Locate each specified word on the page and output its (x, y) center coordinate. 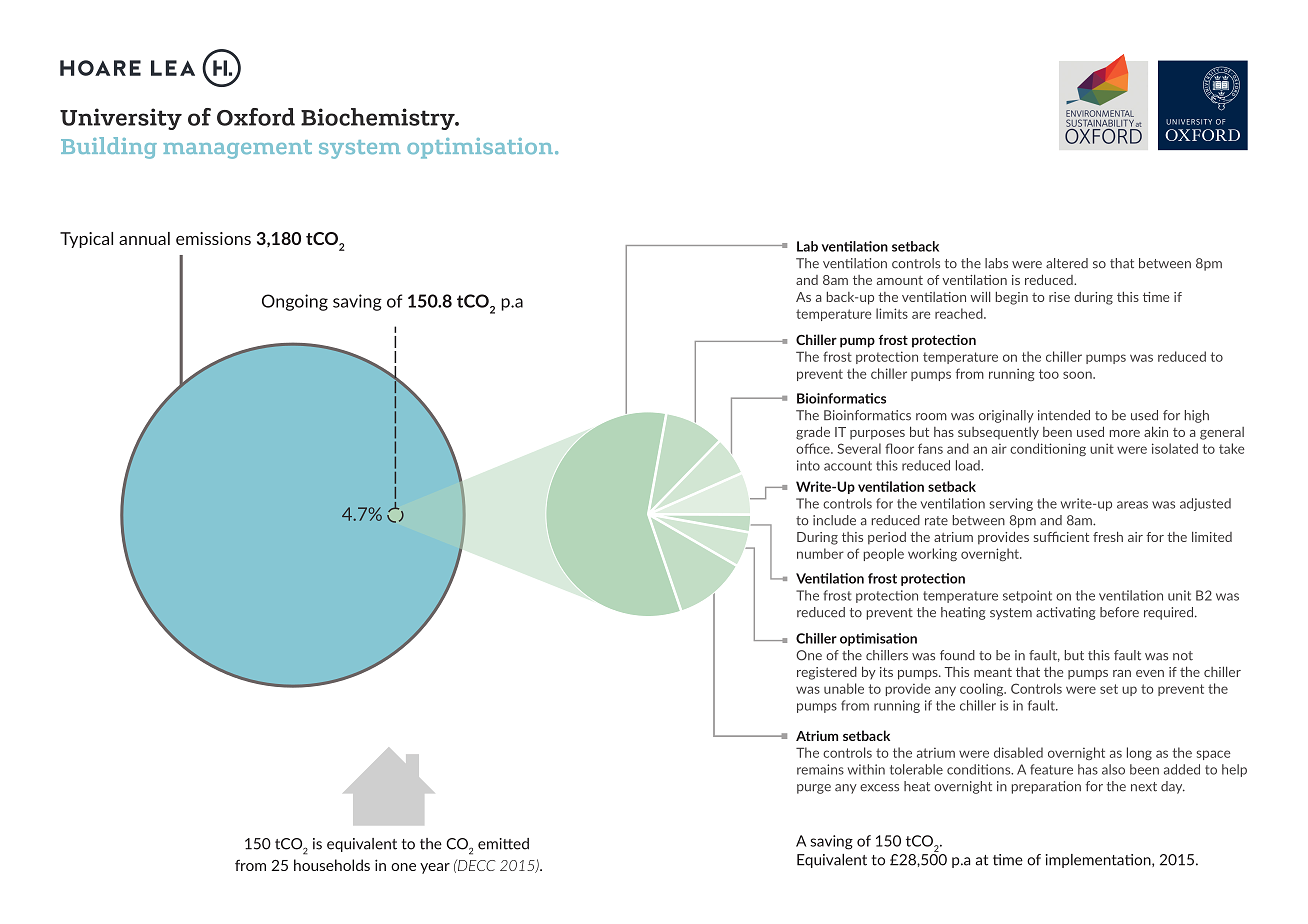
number (820, 553)
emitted (503, 844)
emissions (213, 238)
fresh (1108, 536)
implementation (1099, 861)
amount (900, 280)
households (332, 865)
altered (1067, 263)
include (834, 520)
